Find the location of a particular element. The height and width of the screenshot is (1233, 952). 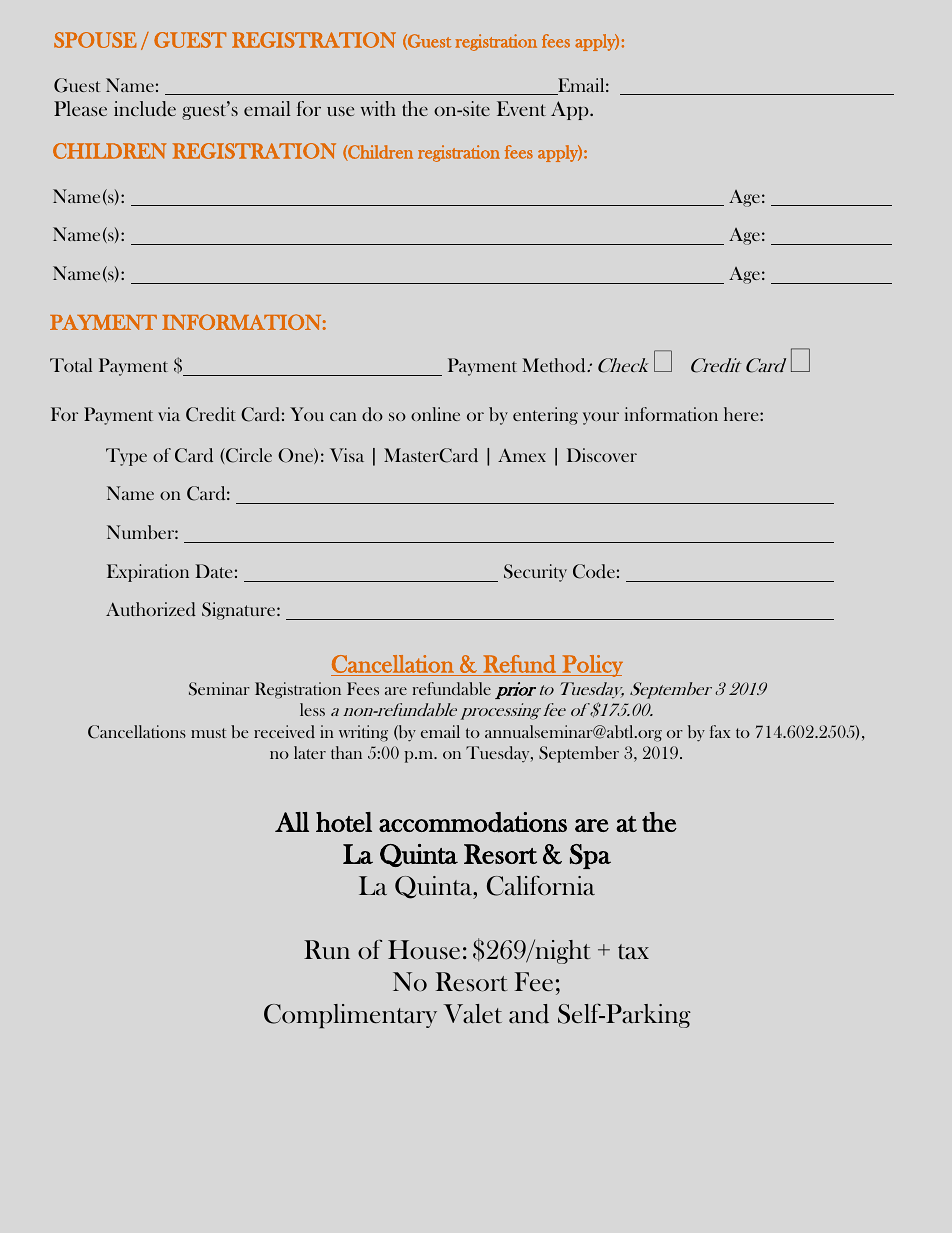

Event is located at coordinates (521, 108).
